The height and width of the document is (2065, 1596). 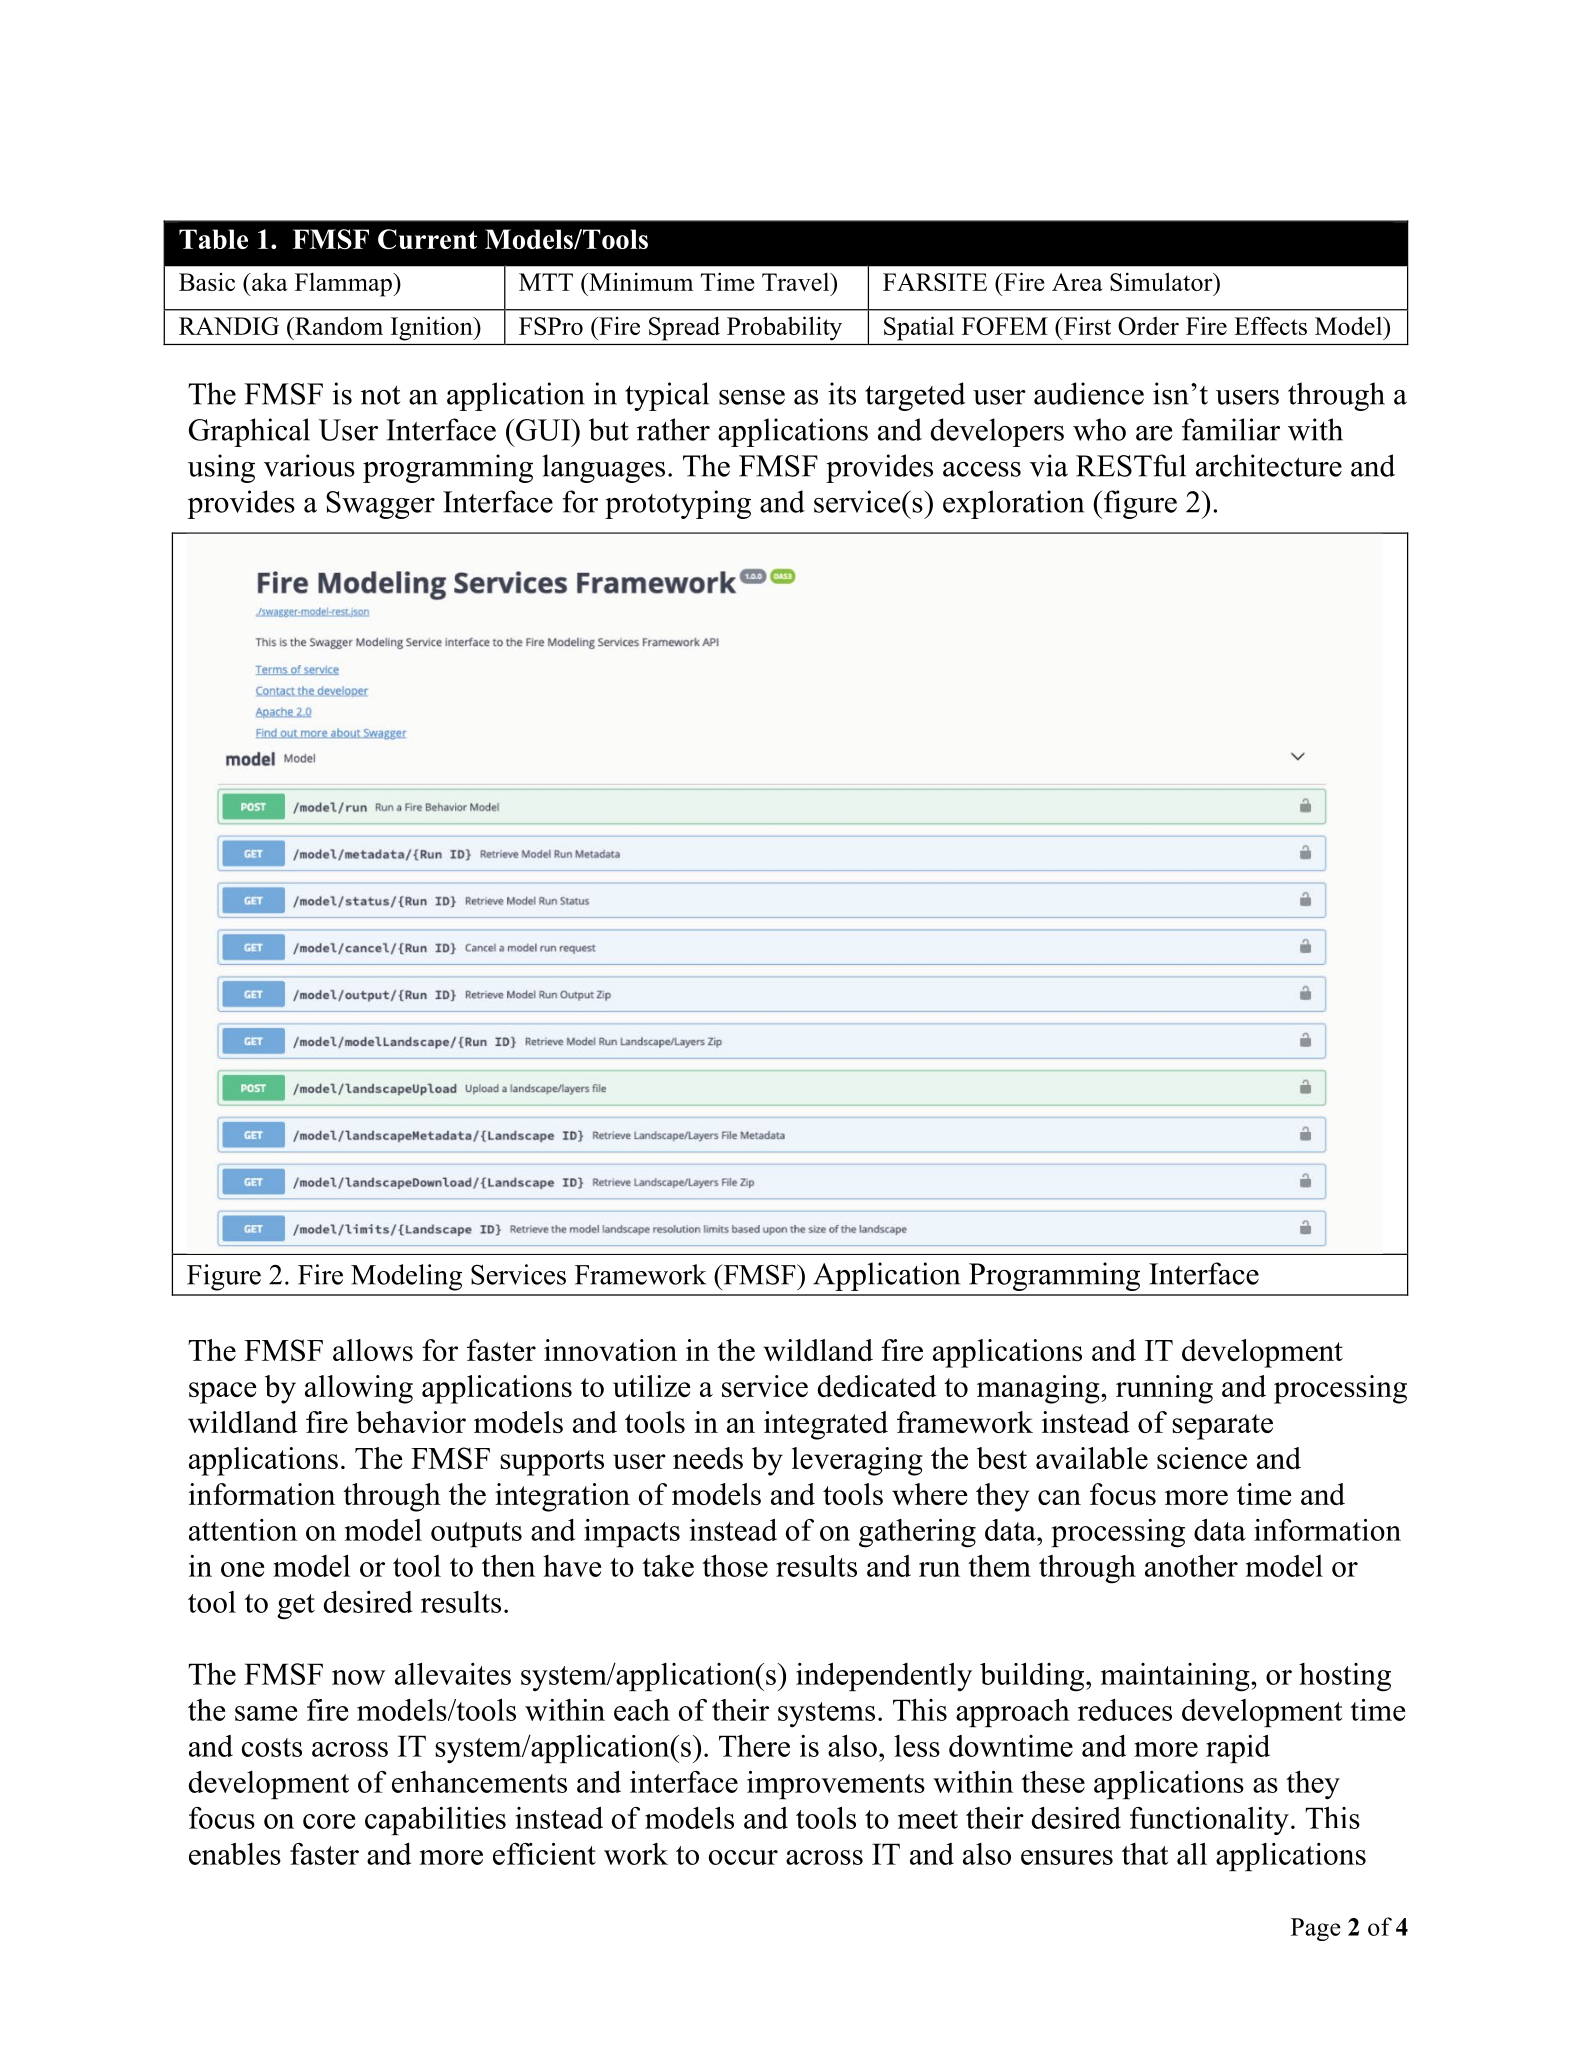 I want to click on Random, so click(x=338, y=325).
